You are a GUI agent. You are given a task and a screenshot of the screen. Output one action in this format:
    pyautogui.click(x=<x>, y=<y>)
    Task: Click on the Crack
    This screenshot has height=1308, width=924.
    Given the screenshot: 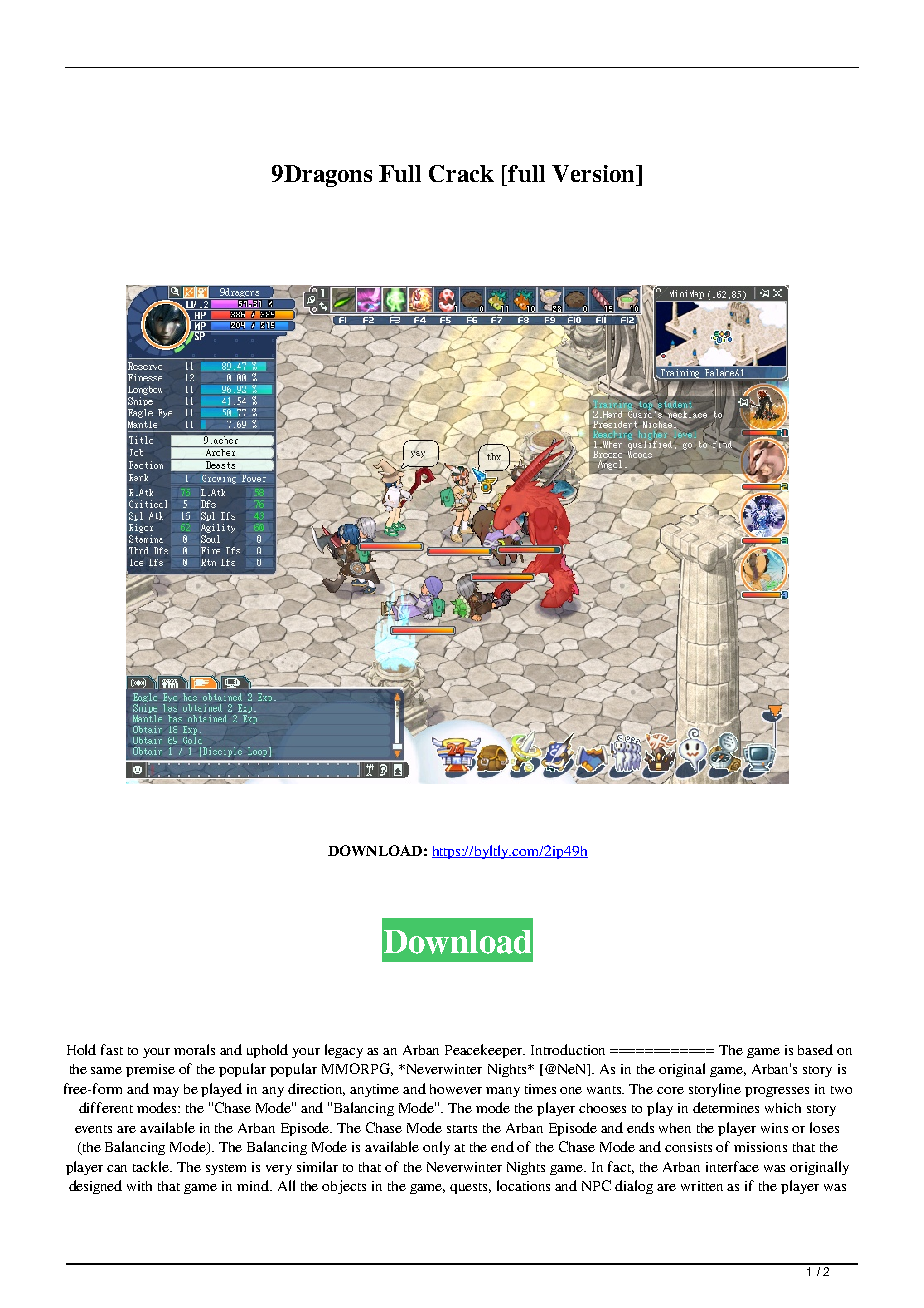 What is the action you would take?
    pyautogui.click(x=461, y=173)
